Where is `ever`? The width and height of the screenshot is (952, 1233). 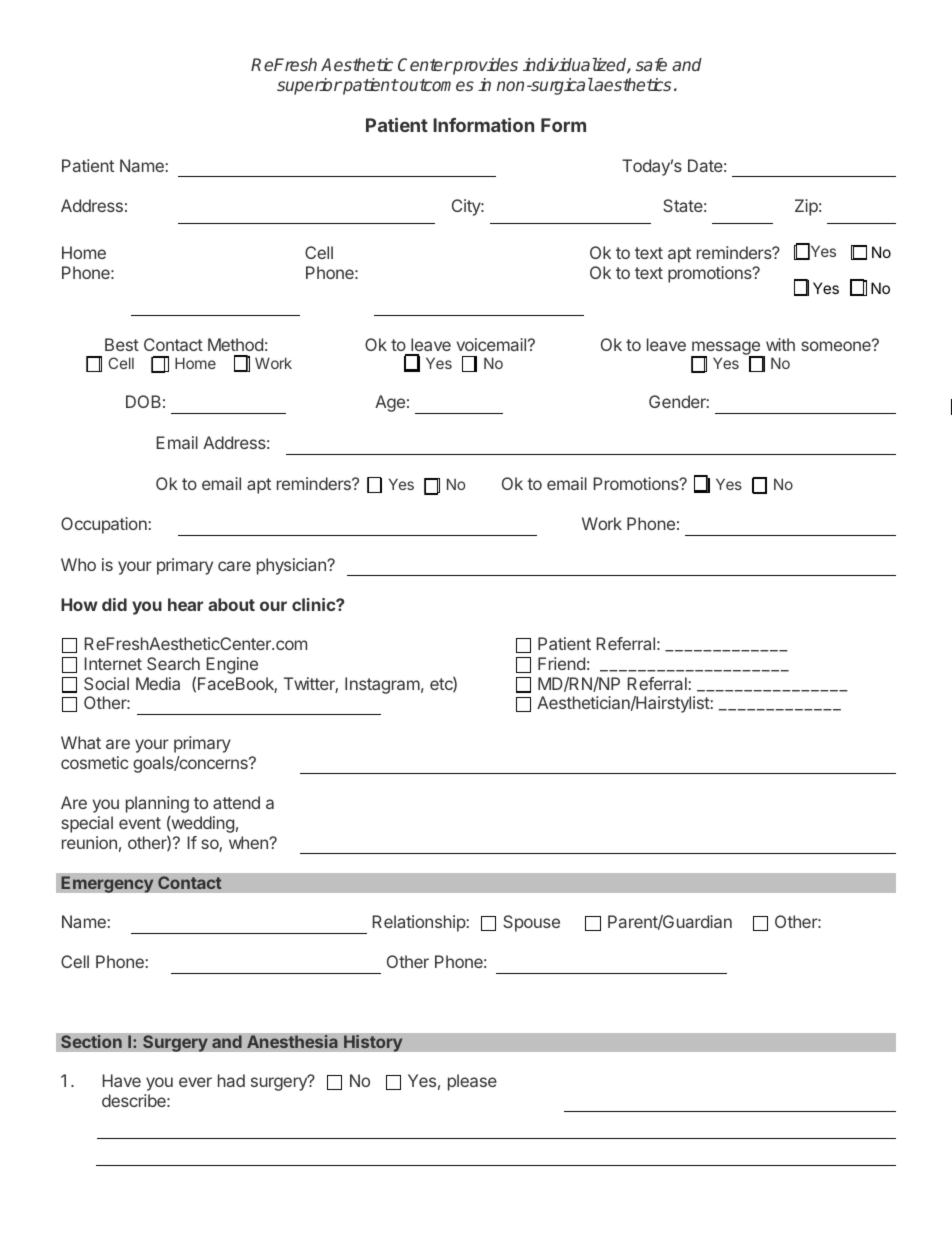 ever is located at coordinates (195, 1082).
